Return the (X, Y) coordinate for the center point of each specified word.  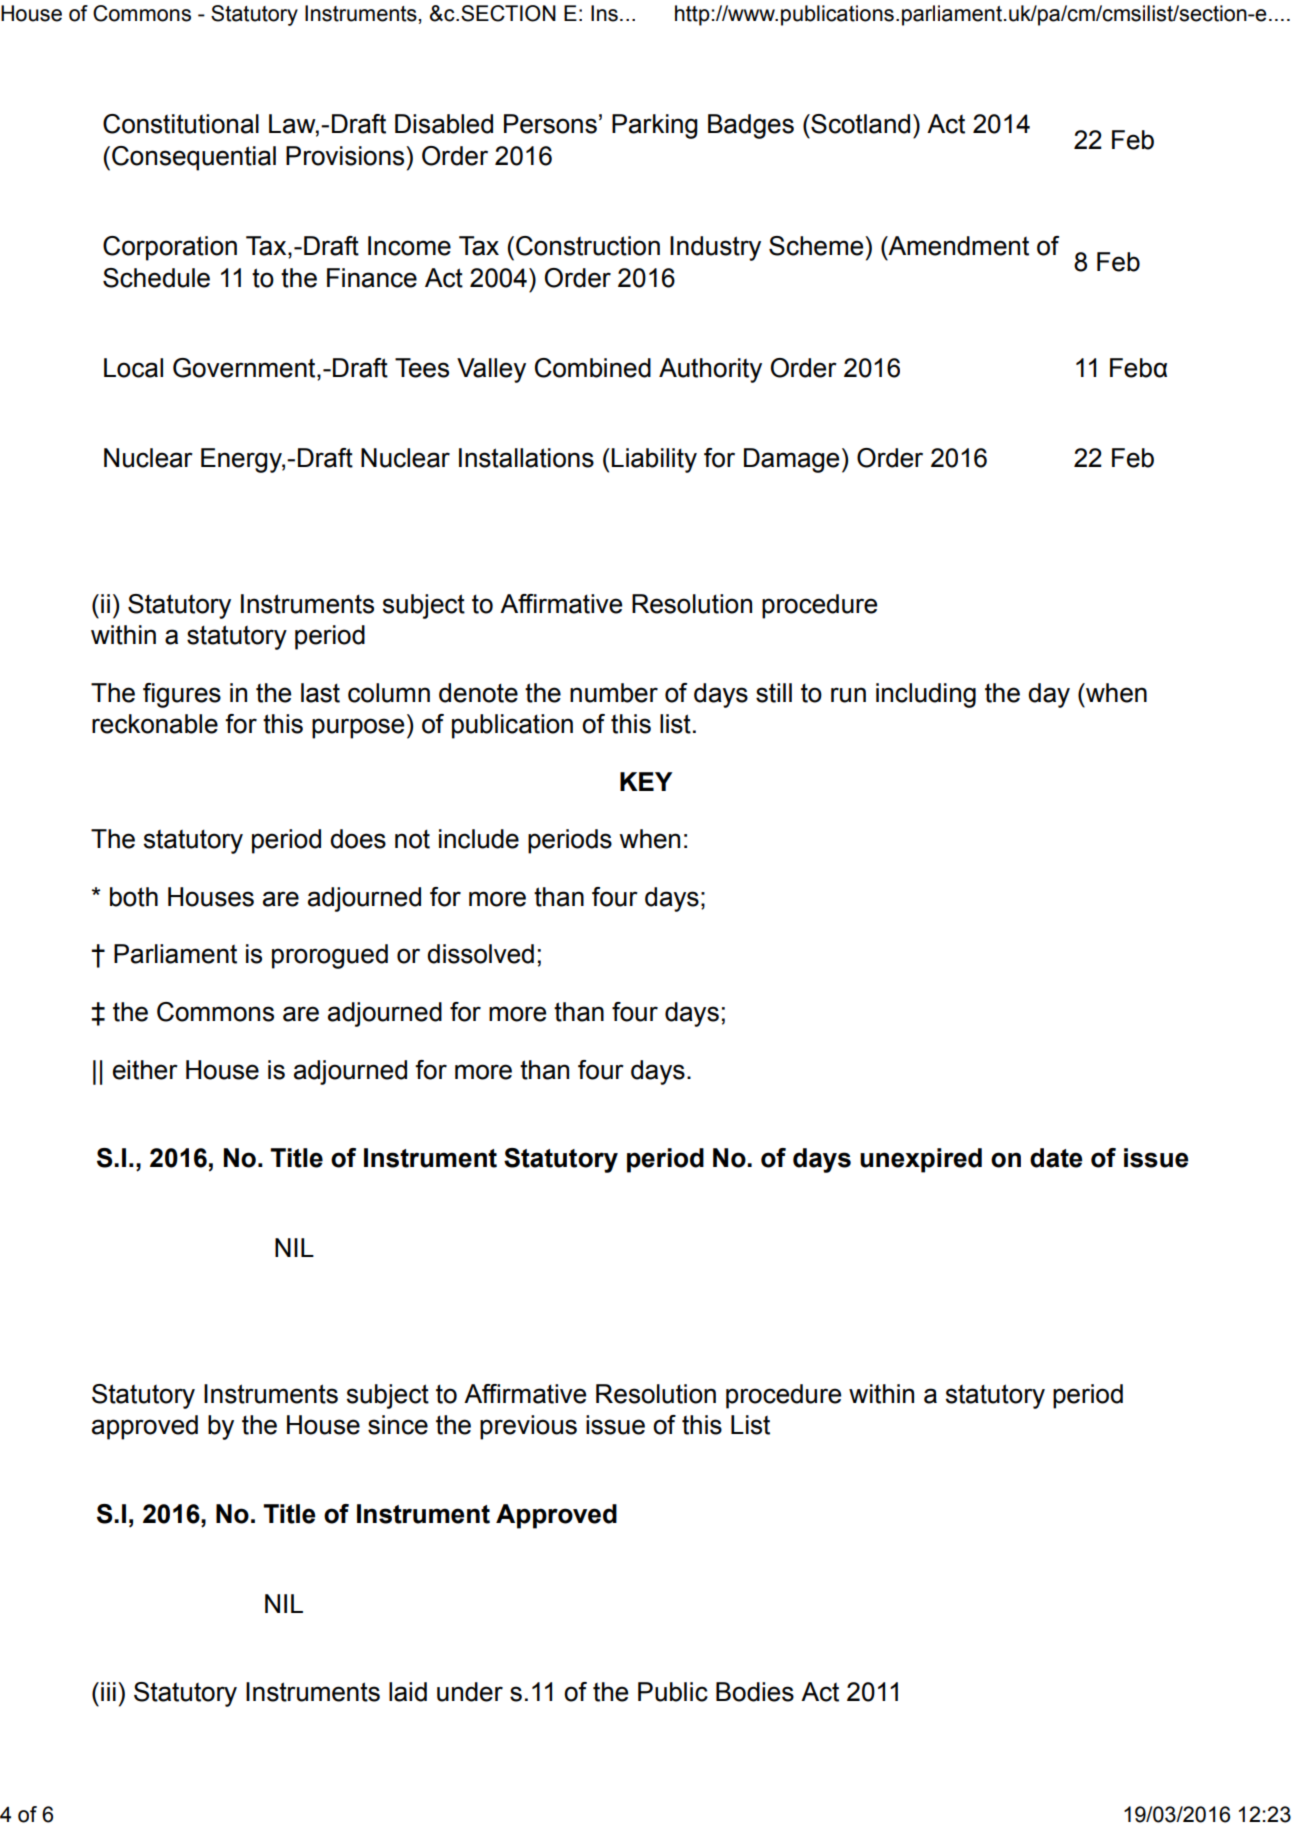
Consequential (194, 158)
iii (108, 1691)
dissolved (480, 954)
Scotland (859, 124)
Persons (550, 124)
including (926, 695)
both (134, 897)
